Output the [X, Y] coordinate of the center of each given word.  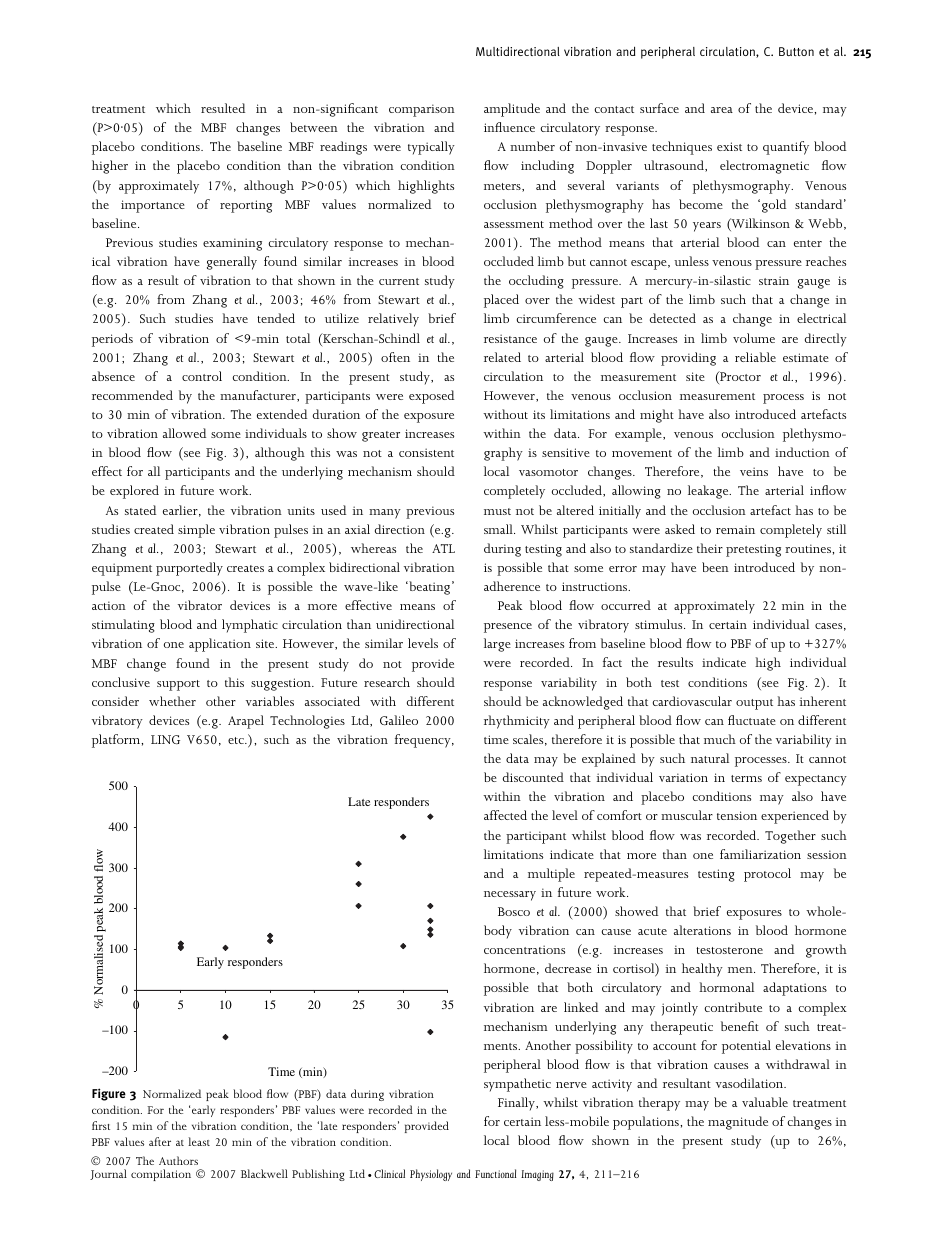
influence [509, 127]
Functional [496, 1173]
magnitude [738, 1123]
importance [153, 206]
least [199, 1141]
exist [729, 146]
